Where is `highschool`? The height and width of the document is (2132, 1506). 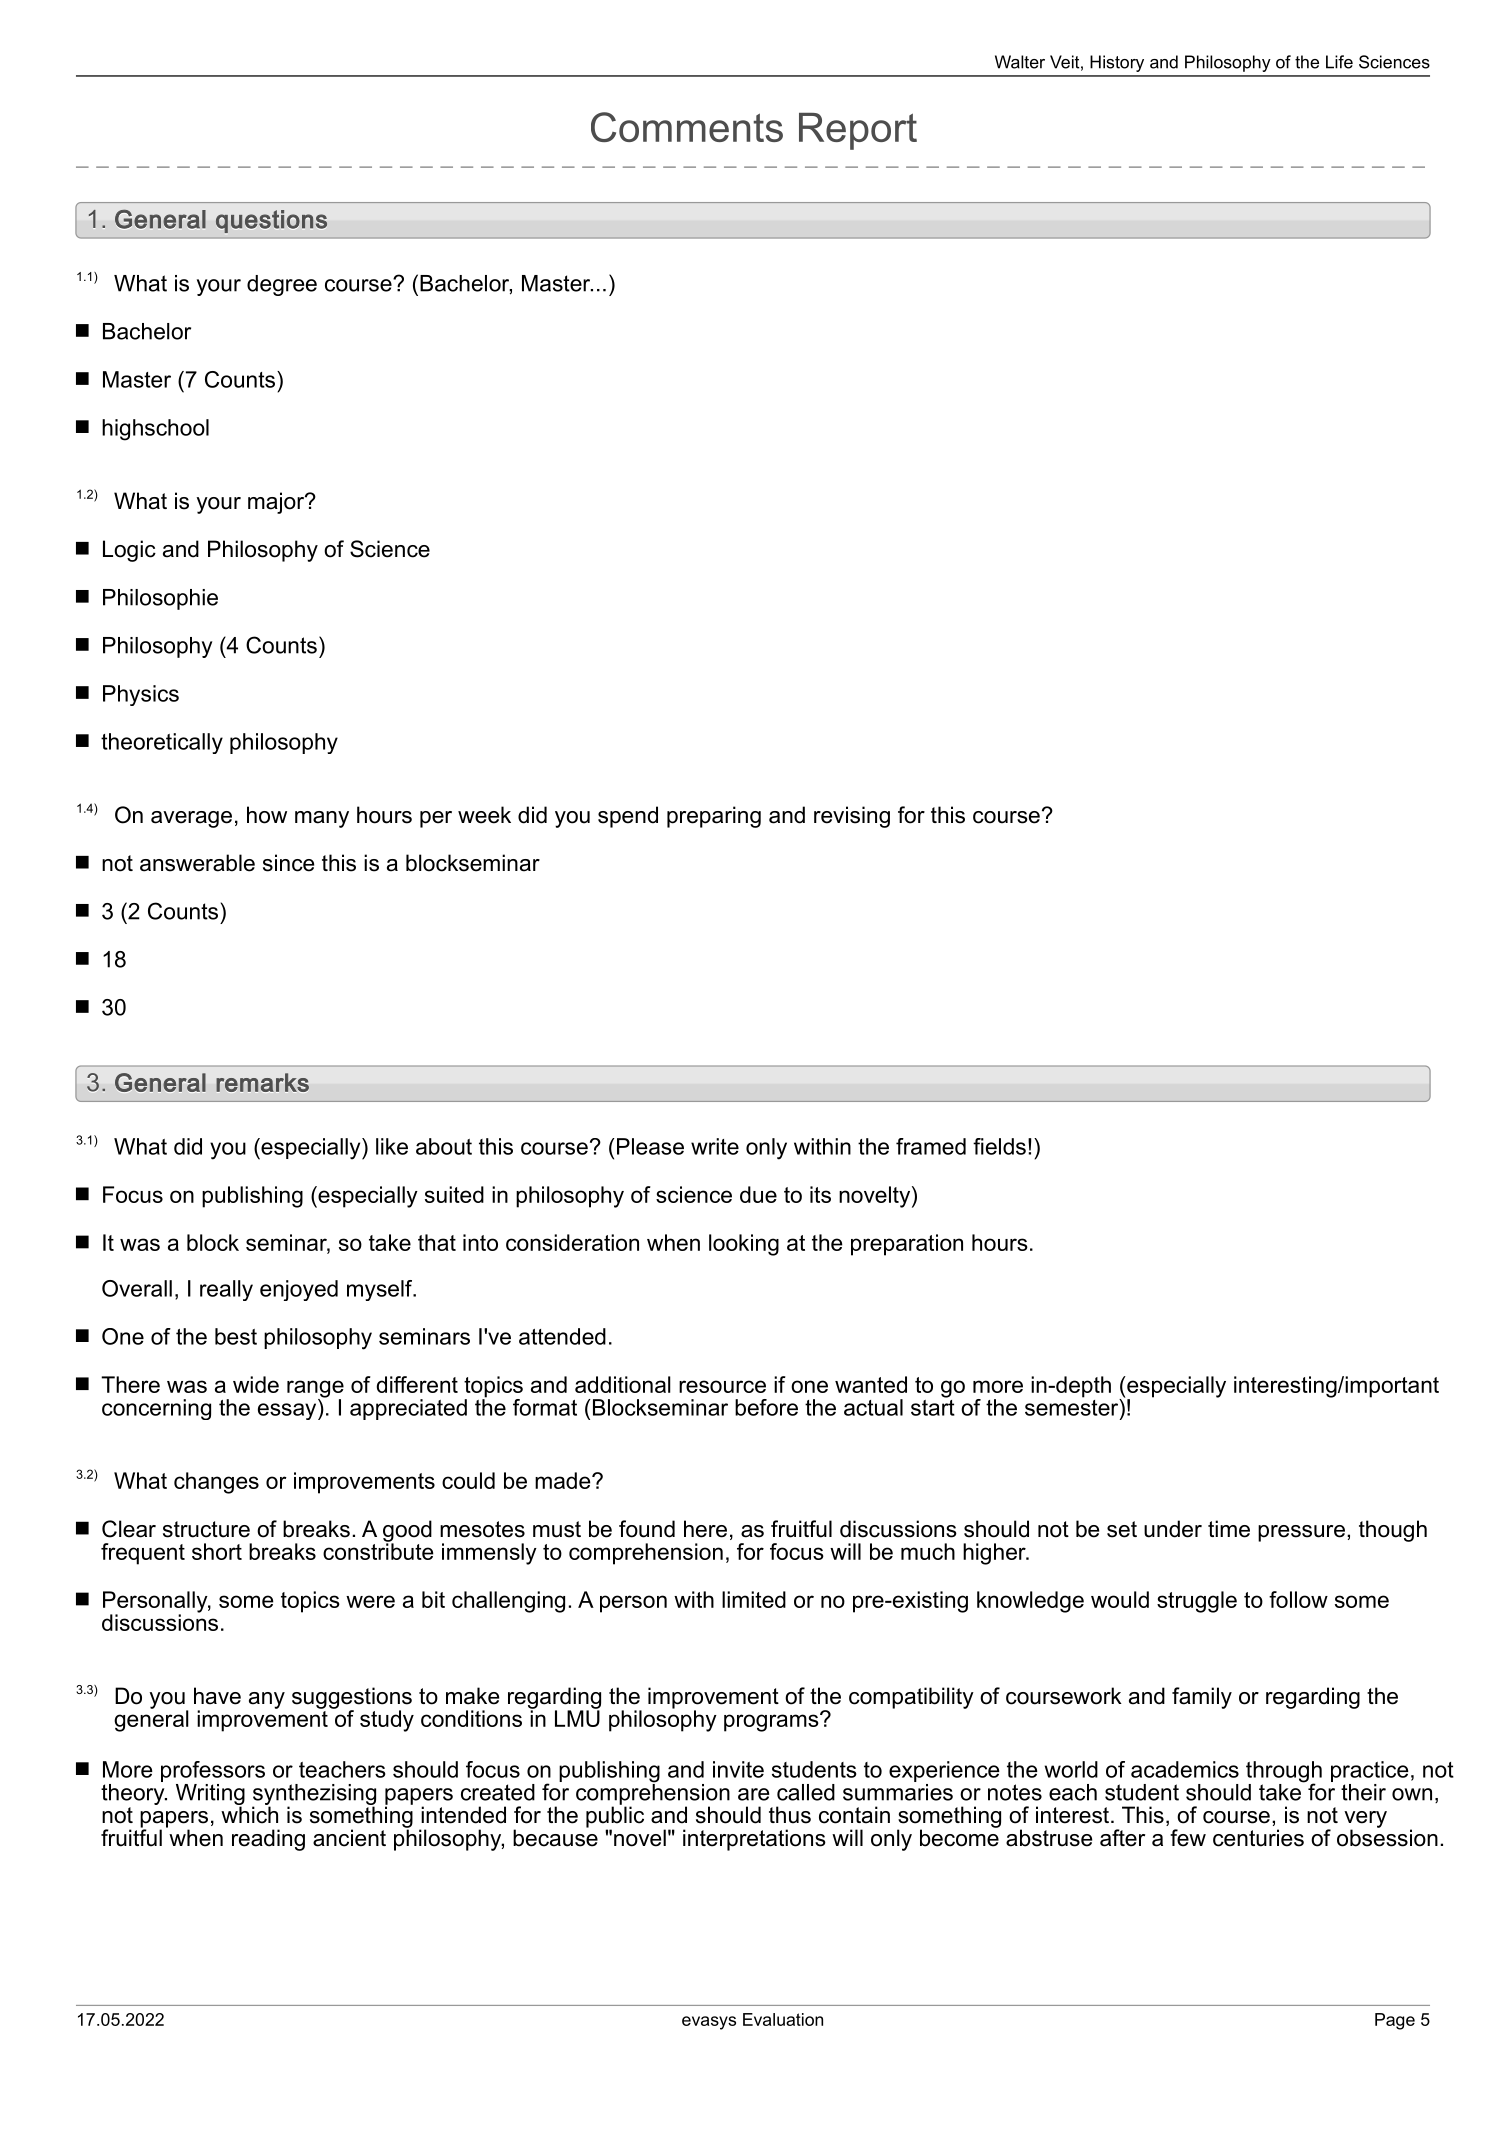 highschool is located at coordinates (155, 430).
